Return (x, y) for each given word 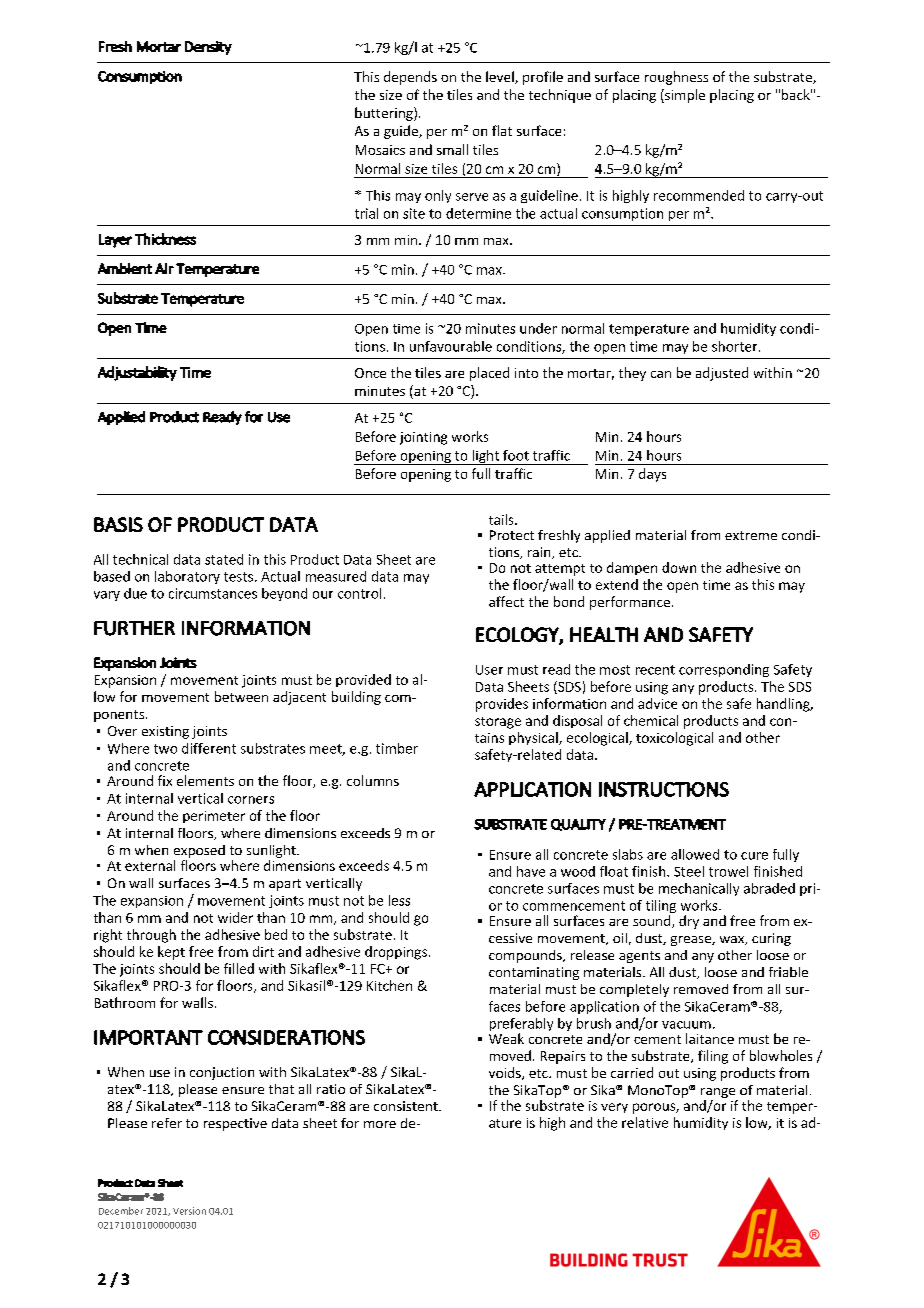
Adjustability (137, 373)
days (652, 475)
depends (410, 78)
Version (189, 1211)
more (380, 1124)
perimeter (214, 817)
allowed (695, 854)
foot (516, 455)
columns (373, 780)
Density (208, 48)
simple (684, 96)
